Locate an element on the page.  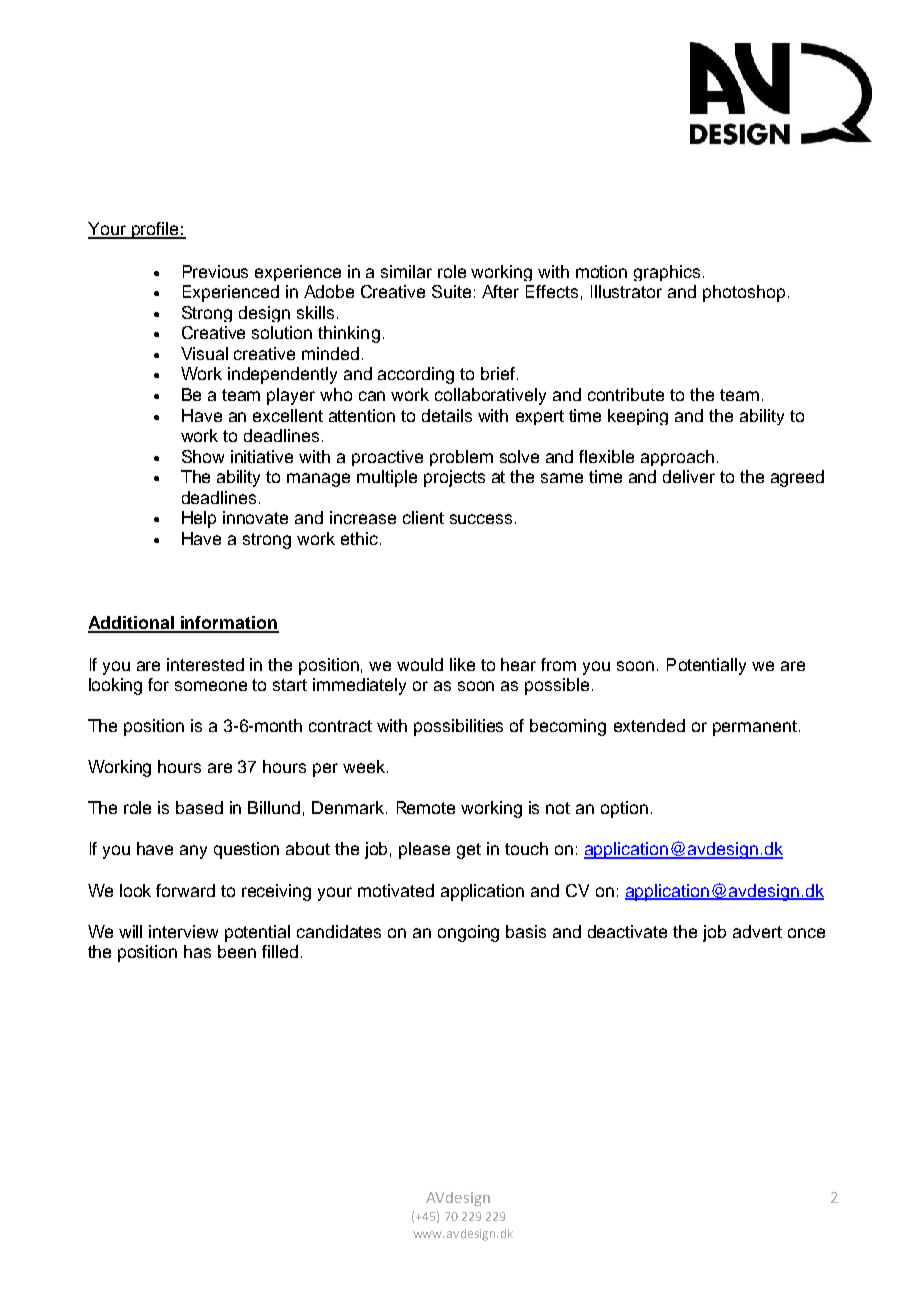
like is located at coordinates (462, 664).
